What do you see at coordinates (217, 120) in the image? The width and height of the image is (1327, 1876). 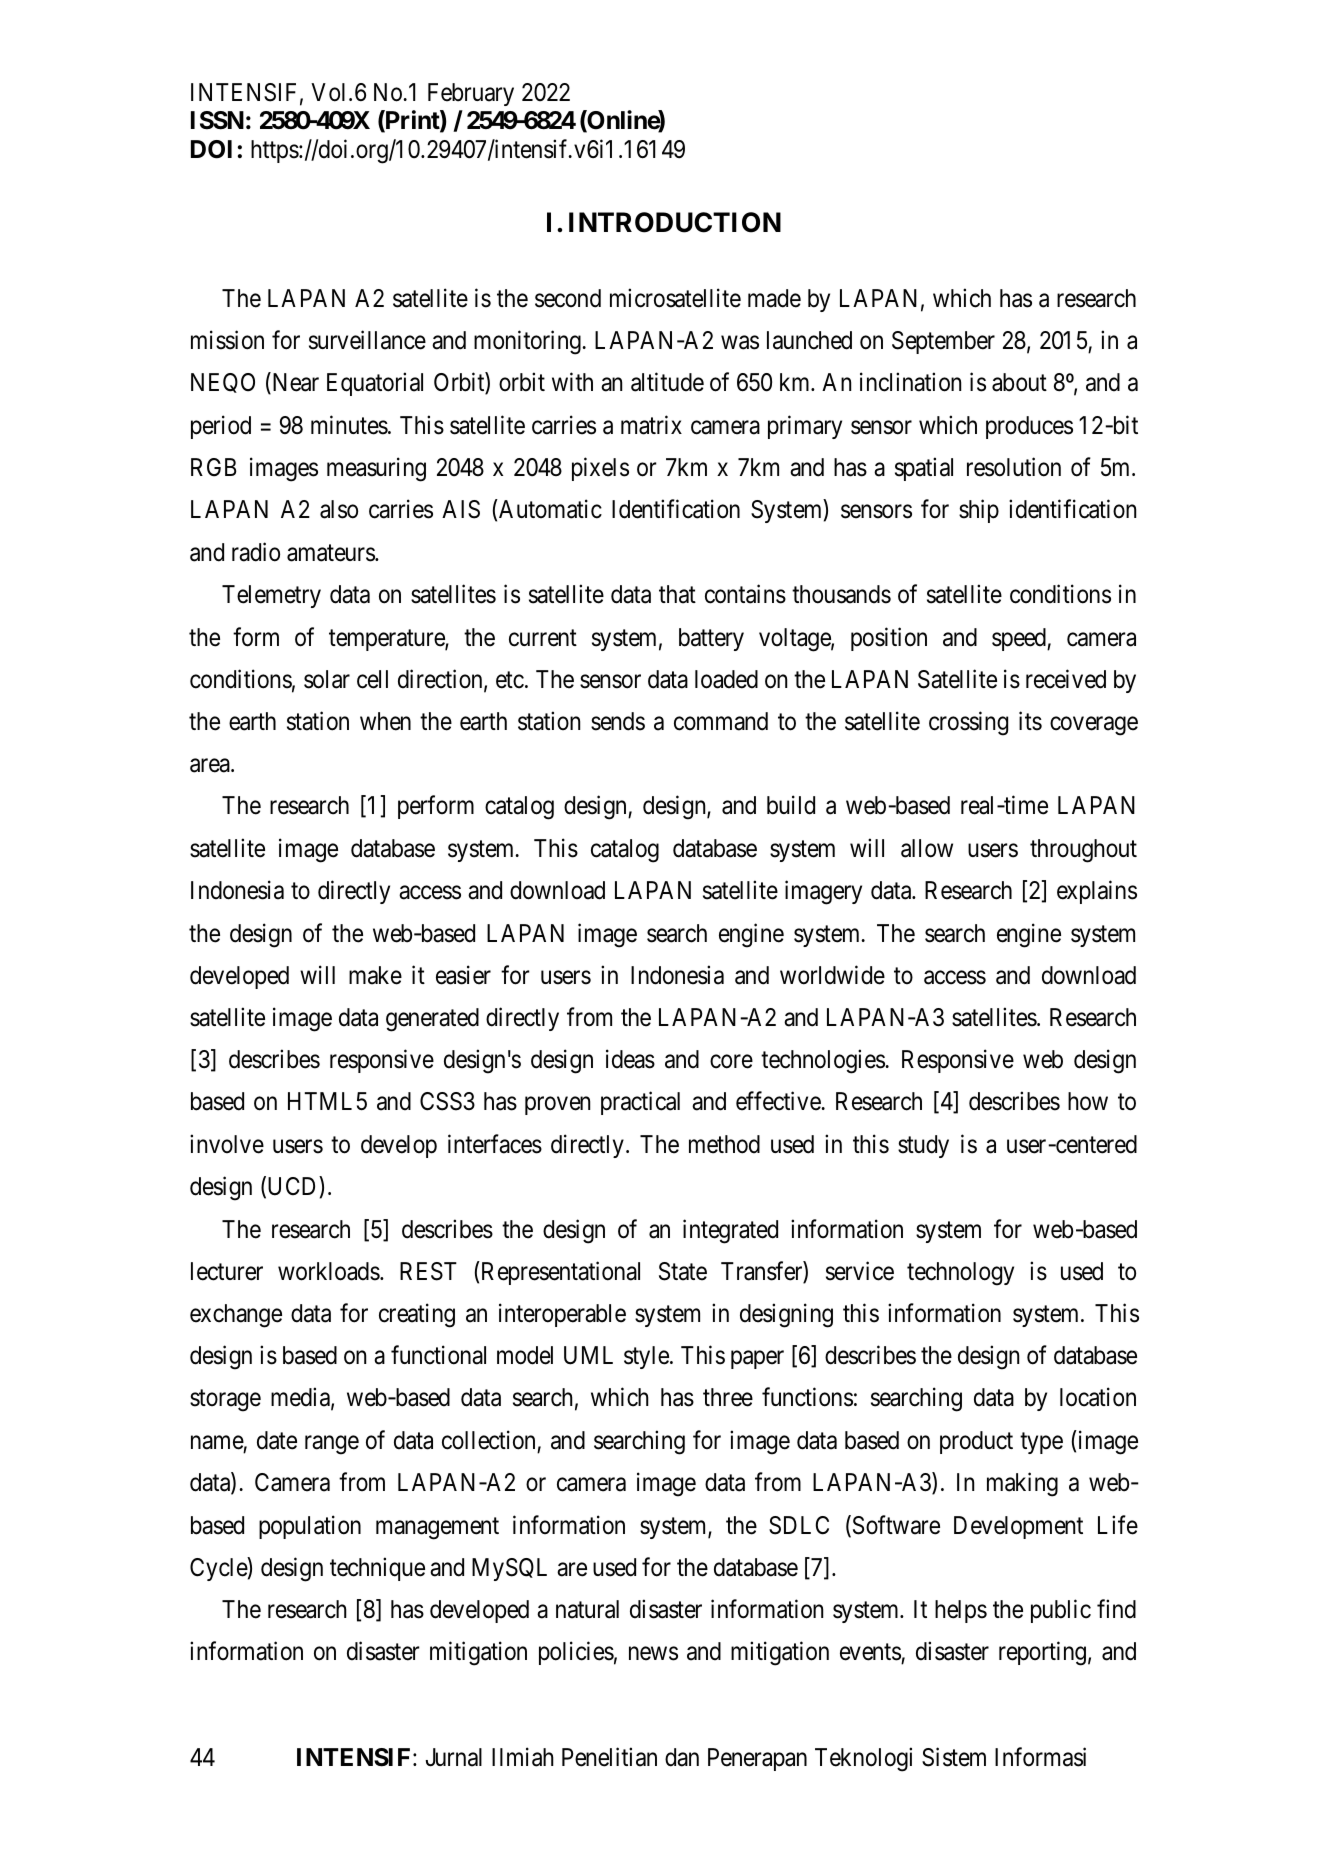 I see `ISSN` at bounding box center [217, 120].
